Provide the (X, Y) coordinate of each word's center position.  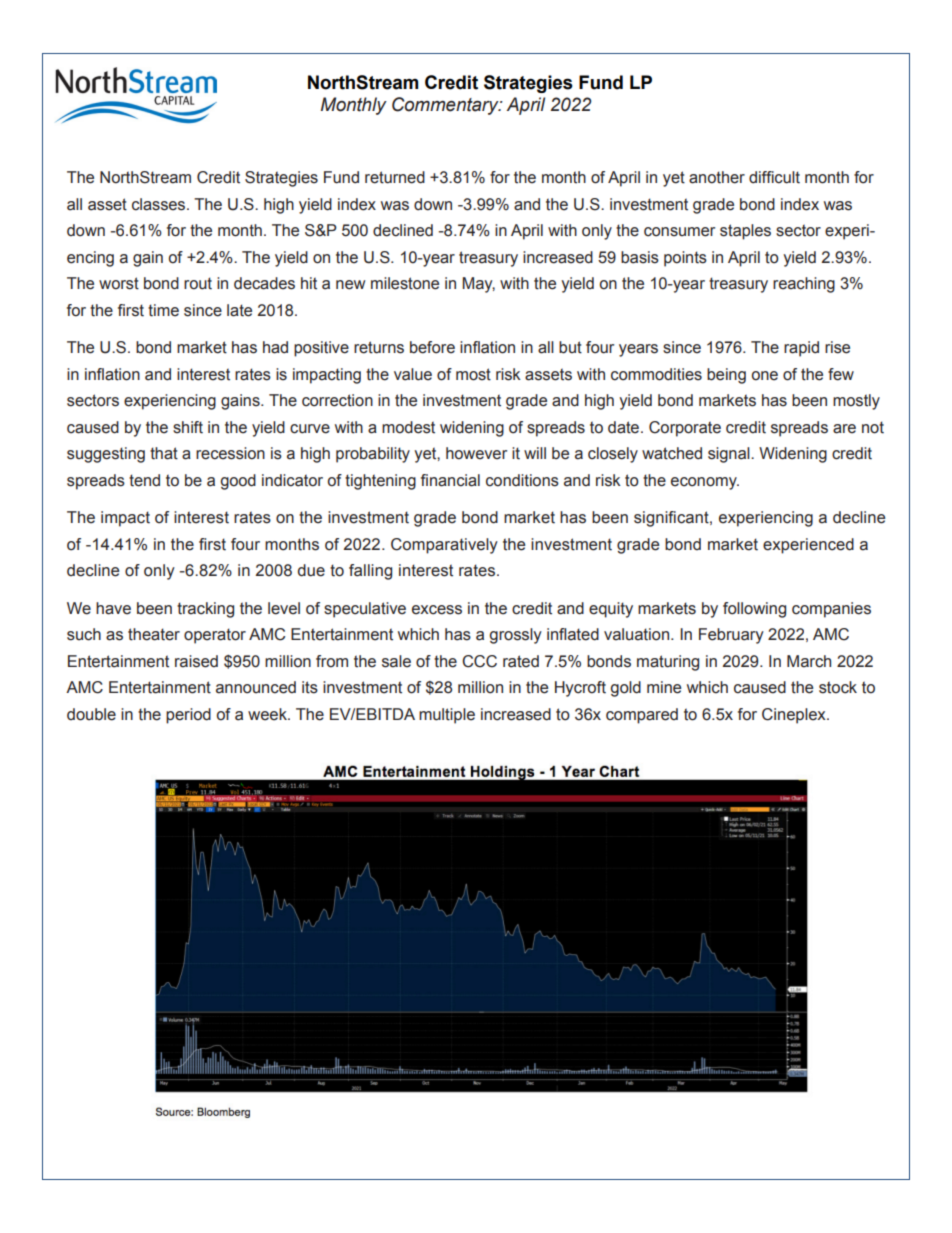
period (188, 716)
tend (144, 480)
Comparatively (444, 546)
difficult (774, 177)
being (726, 376)
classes (160, 204)
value (413, 374)
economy (705, 483)
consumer (679, 232)
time (163, 310)
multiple (447, 716)
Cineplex (795, 716)
